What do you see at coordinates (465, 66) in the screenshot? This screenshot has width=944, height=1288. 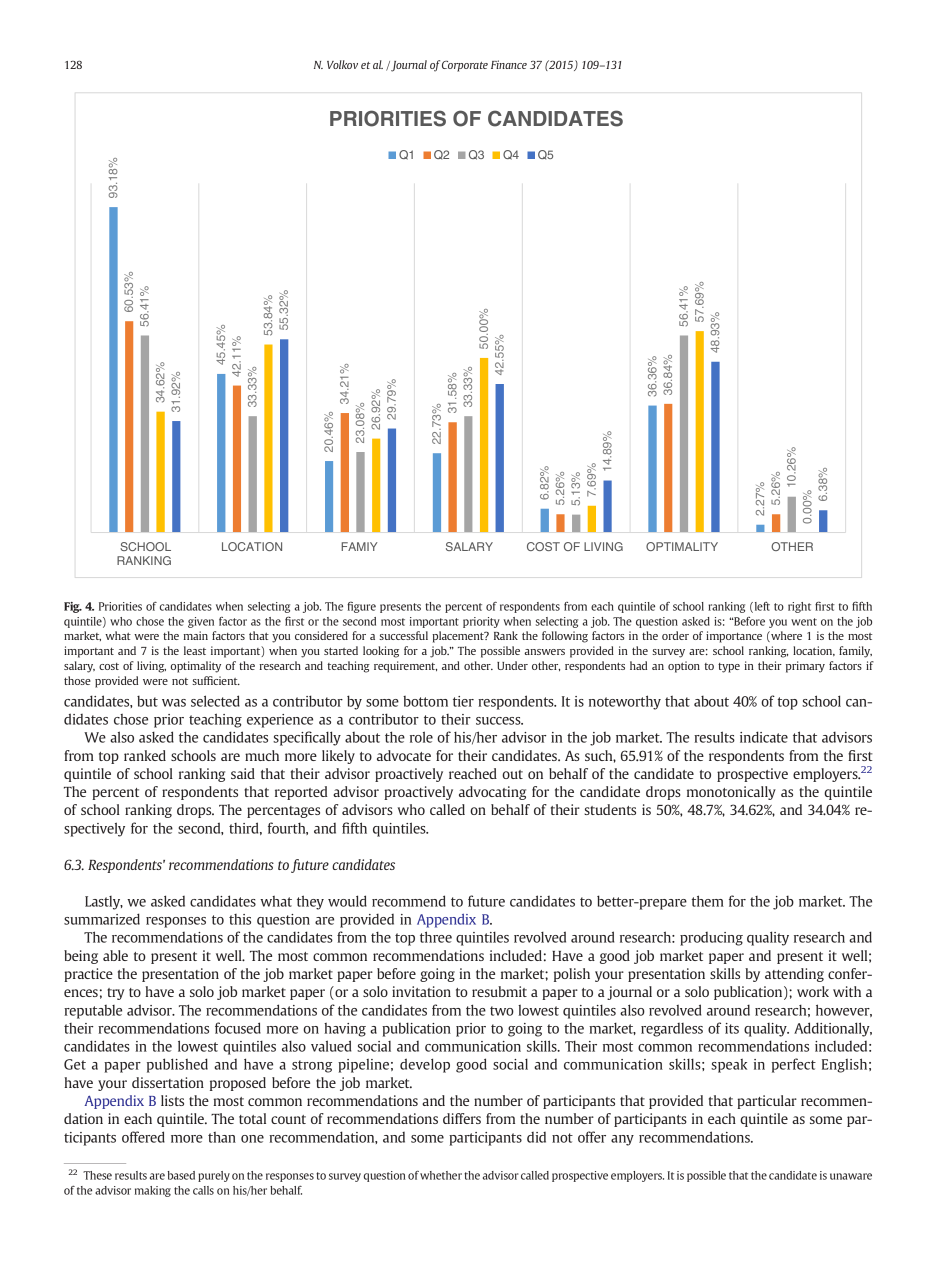 I see `Corporate` at bounding box center [465, 66].
